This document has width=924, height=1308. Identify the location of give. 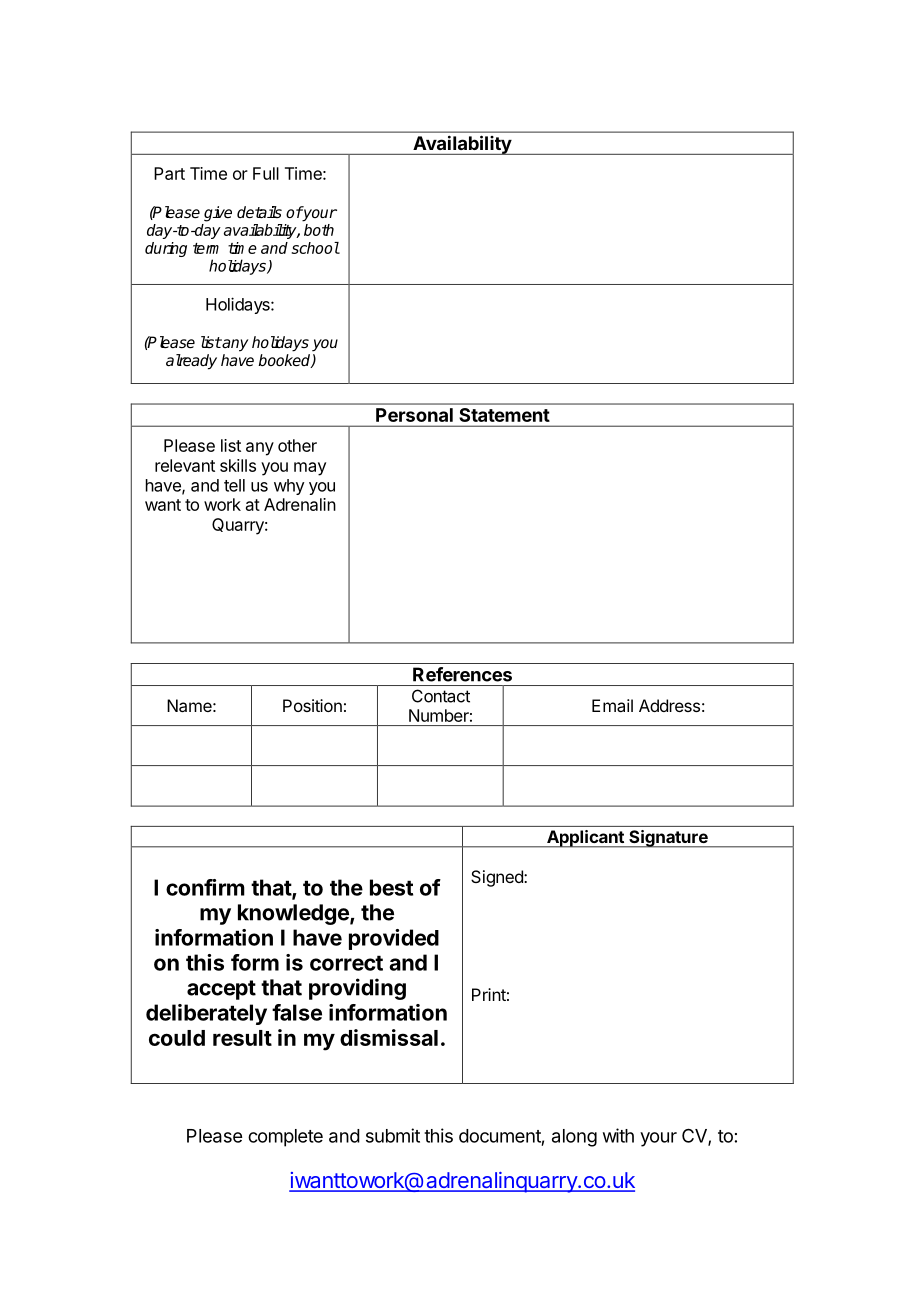
(218, 214).
